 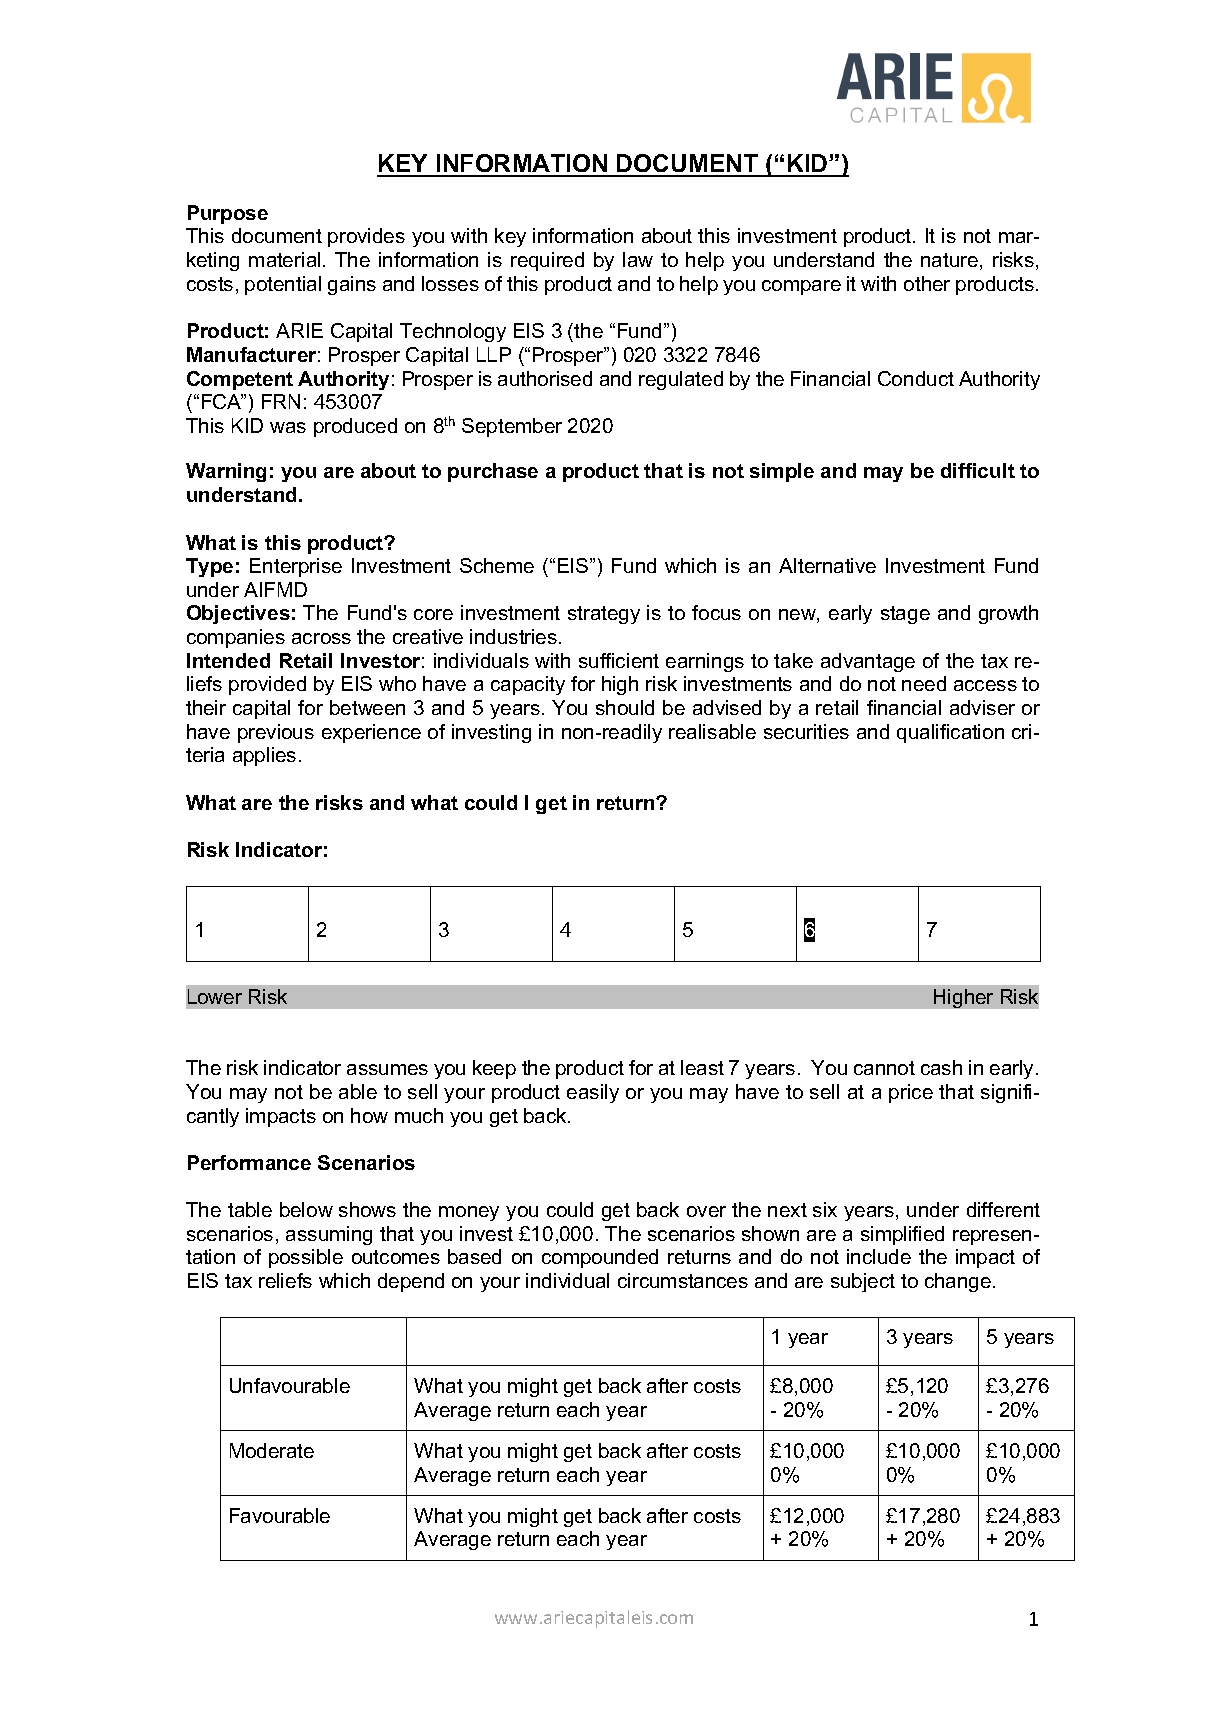 What do you see at coordinates (272, 1450) in the image?
I see `Moderate` at bounding box center [272, 1450].
